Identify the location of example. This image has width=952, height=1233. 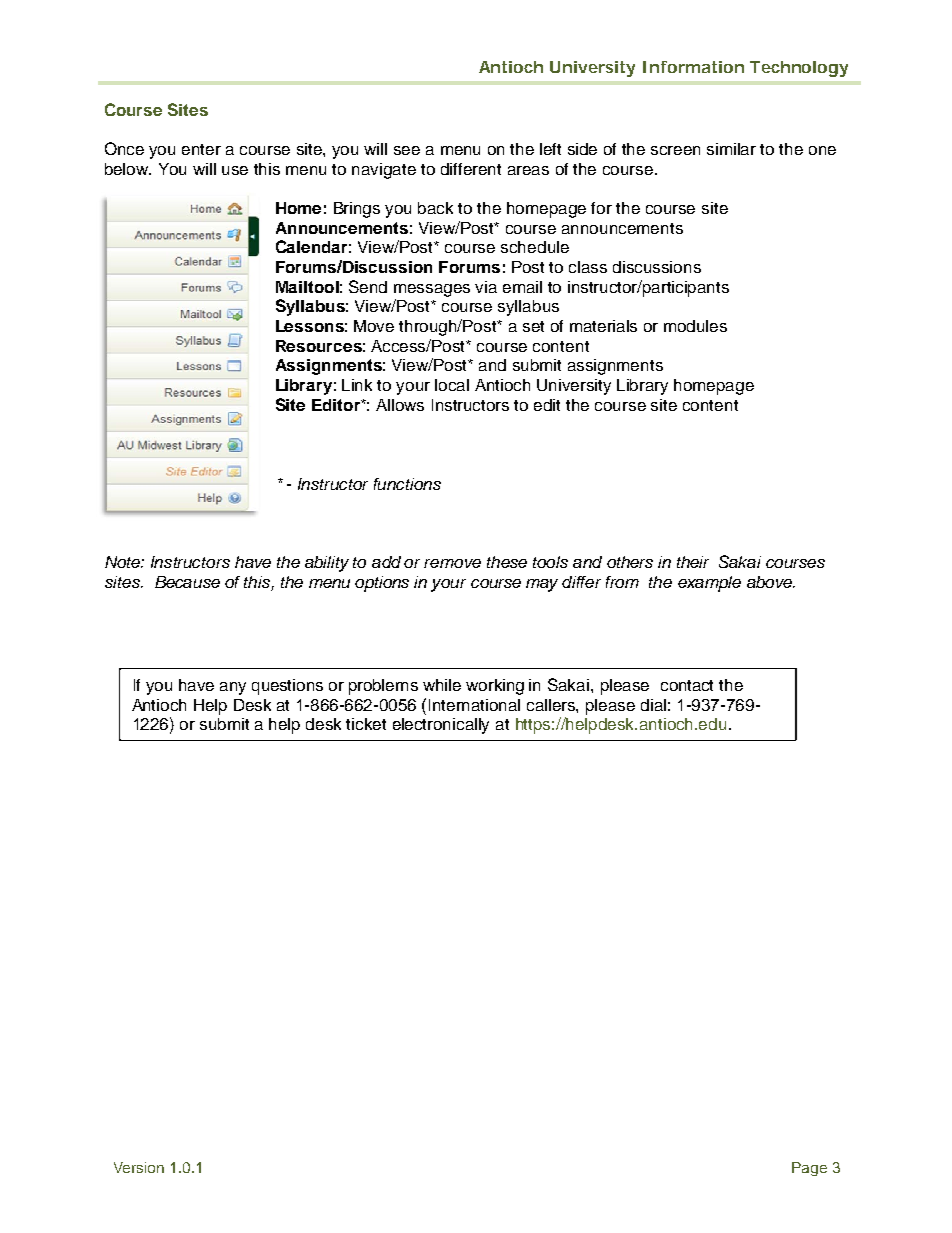
(709, 584).
